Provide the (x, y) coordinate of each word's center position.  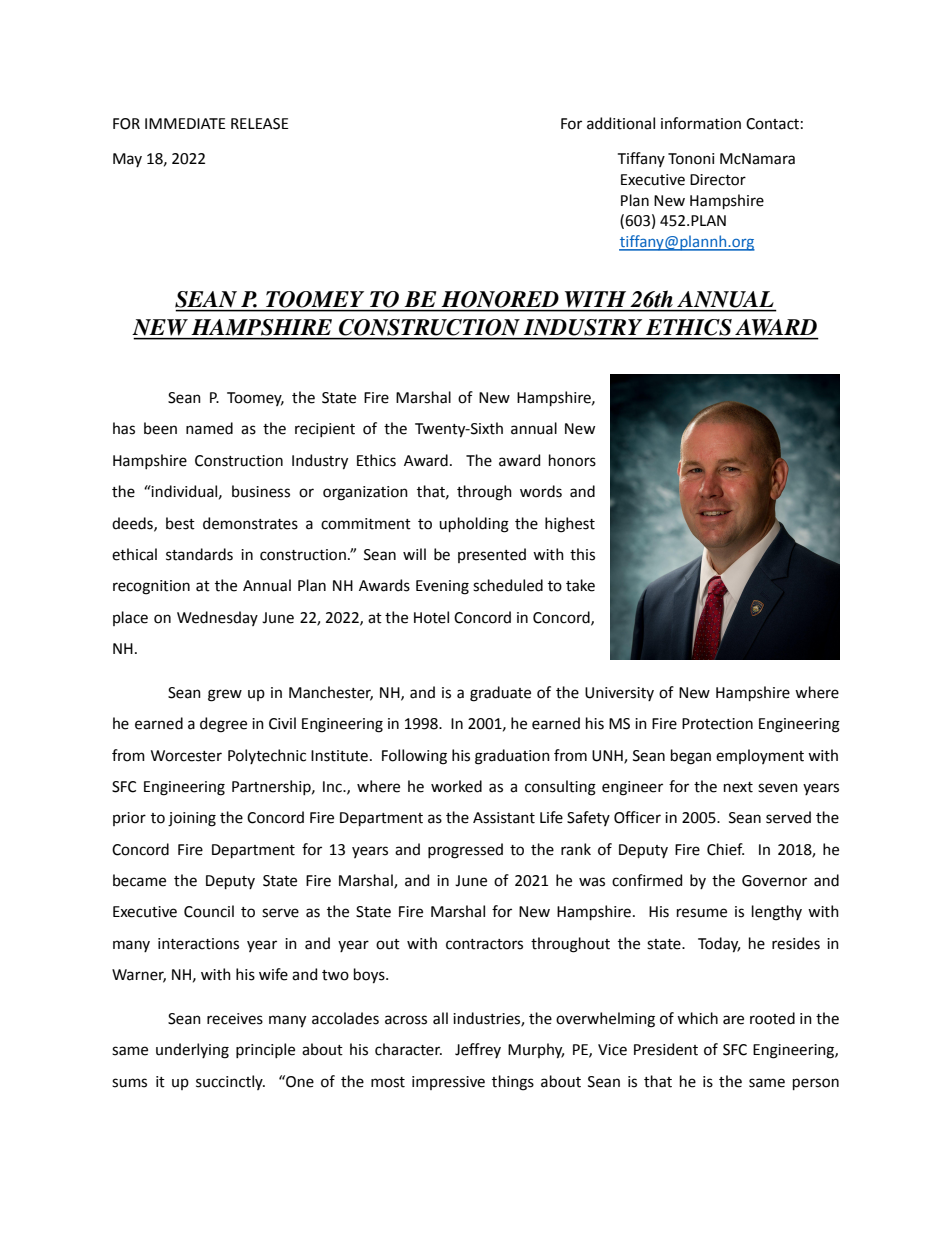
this (582, 554)
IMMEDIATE (185, 123)
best (180, 523)
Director (718, 180)
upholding (474, 525)
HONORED (500, 299)
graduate (500, 694)
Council (209, 911)
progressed (465, 851)
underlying (192, 1051)
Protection (717, 724)
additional (621, 123)
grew (225, 695)
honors (572, 460)
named (209, 428)
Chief (725, 849)
